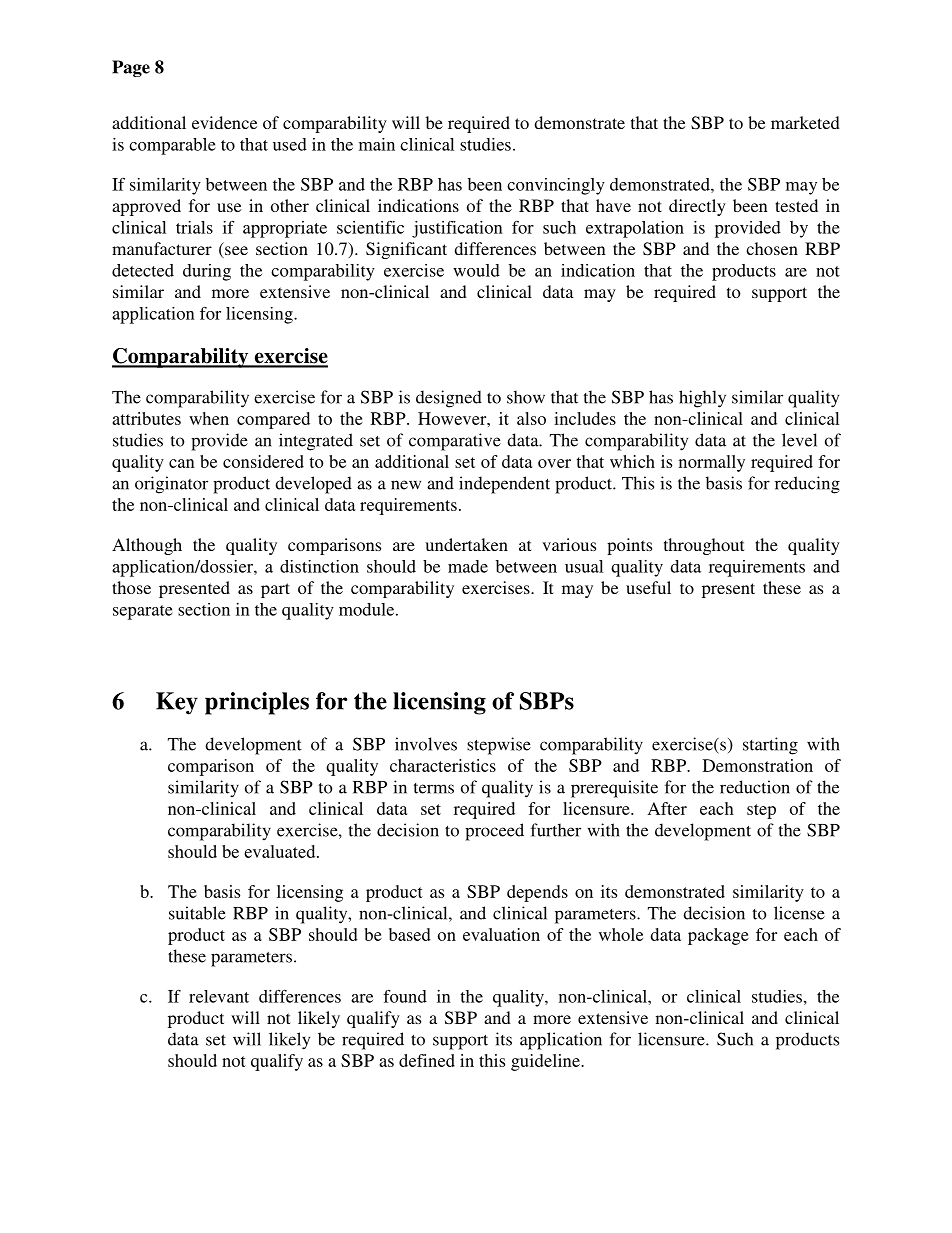 The width and height of the page is (952, 1233). Describe the element at coordinates (718, 936) in the page. I see `package` at that location.
